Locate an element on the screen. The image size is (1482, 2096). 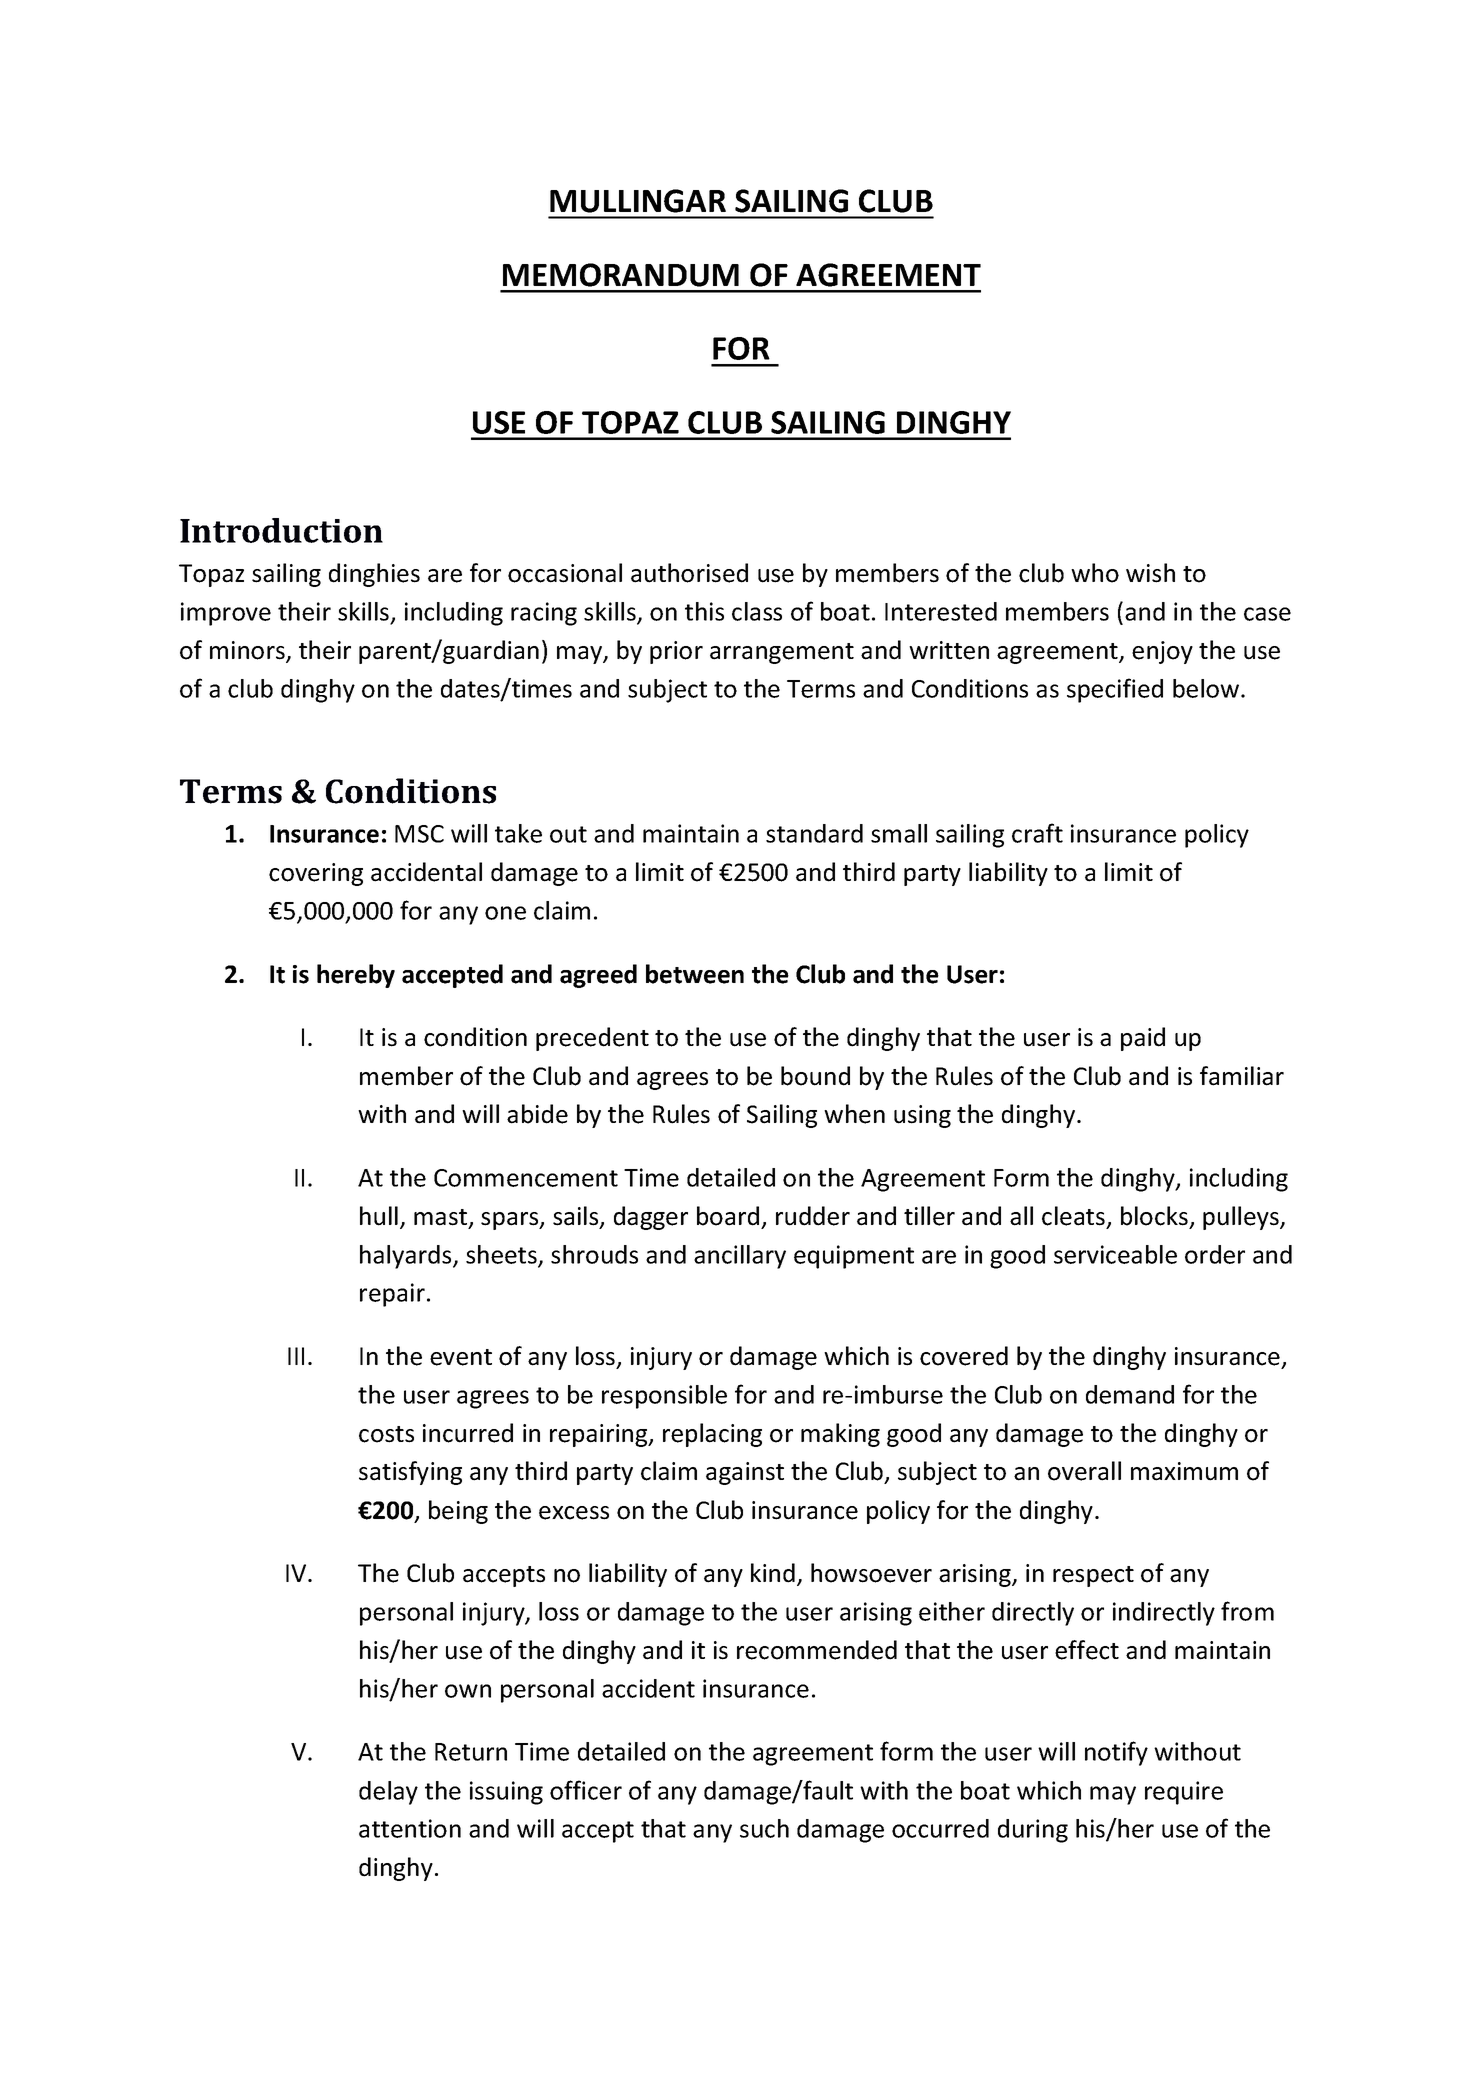
such is located at coordinates (764, 1828).
